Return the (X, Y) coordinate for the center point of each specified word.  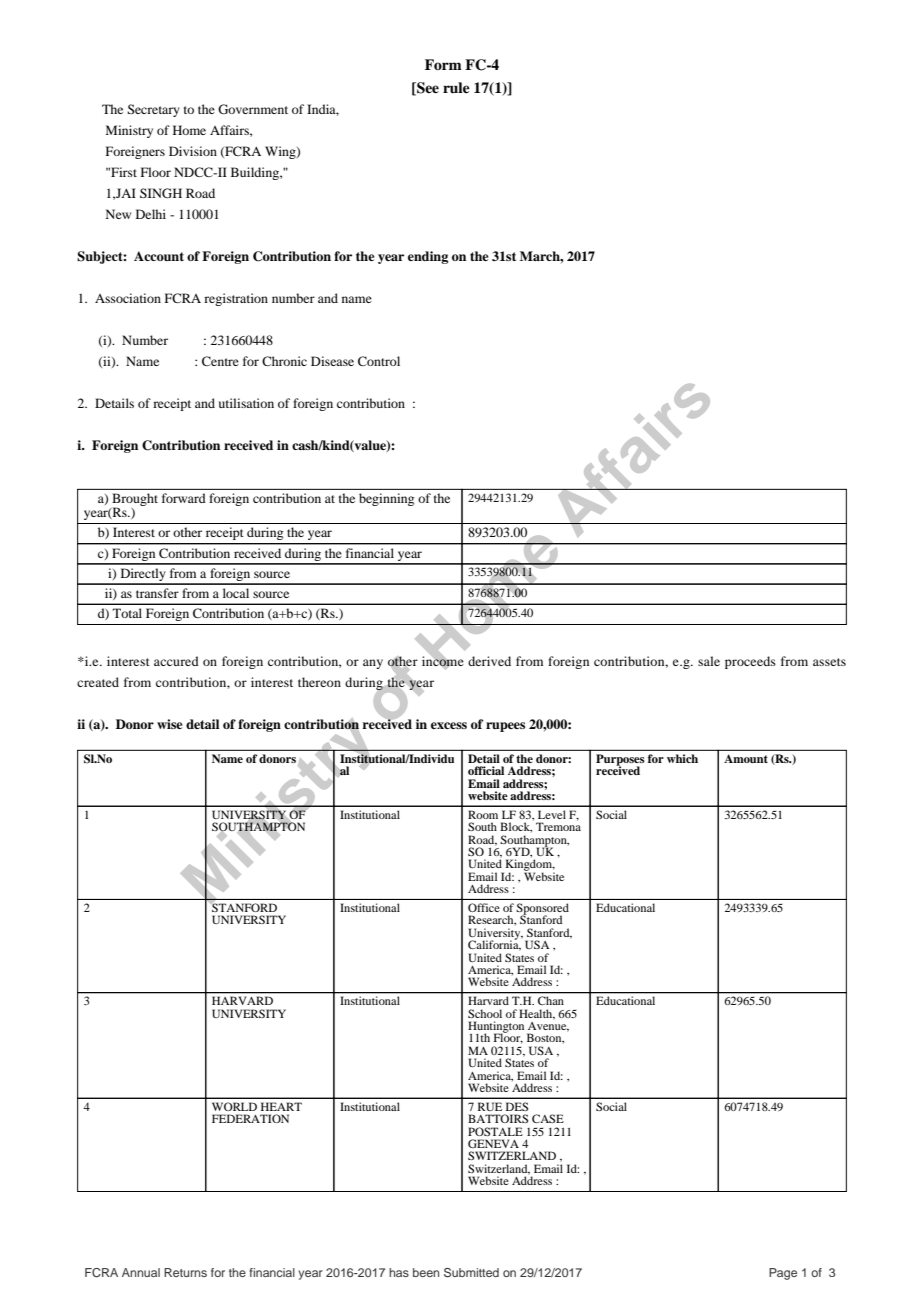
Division (193, 151)
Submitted (471, 1272)
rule (456, 87)
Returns (185, 1272)
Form (443, 64)
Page (783, 1274)
